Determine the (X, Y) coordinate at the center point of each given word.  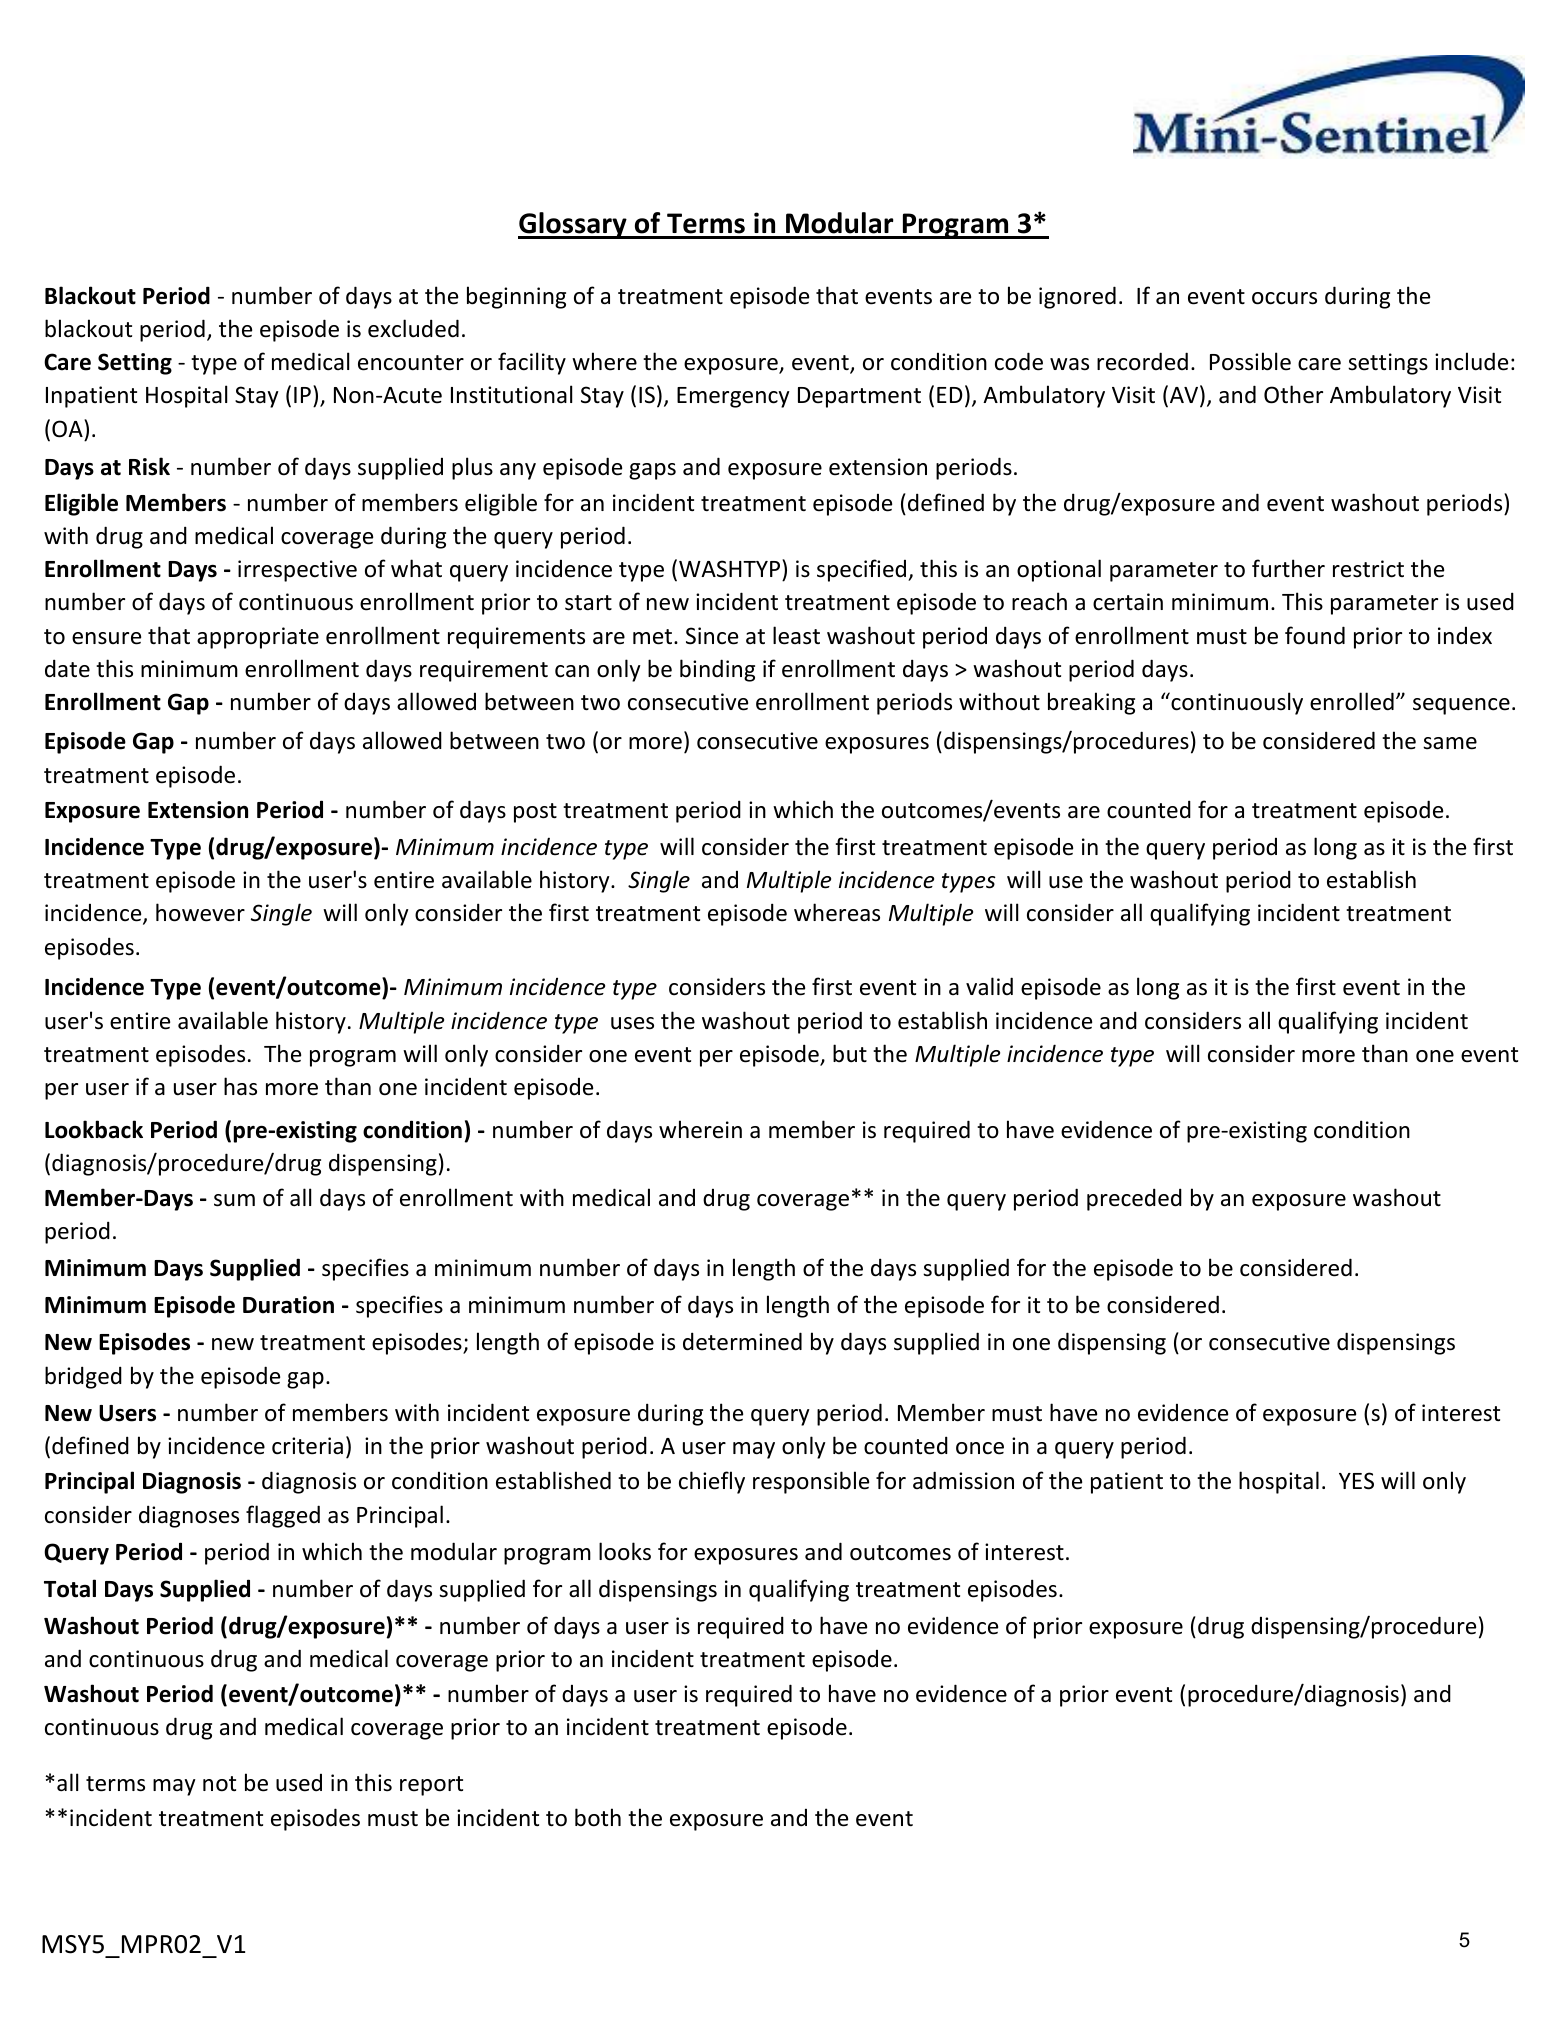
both (598, 1817)
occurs (1284, 298)
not (219, 1784)
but (850, 1053)
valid (989, 986)
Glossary (573, 225)
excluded (413, 328)
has (240, 1086)
